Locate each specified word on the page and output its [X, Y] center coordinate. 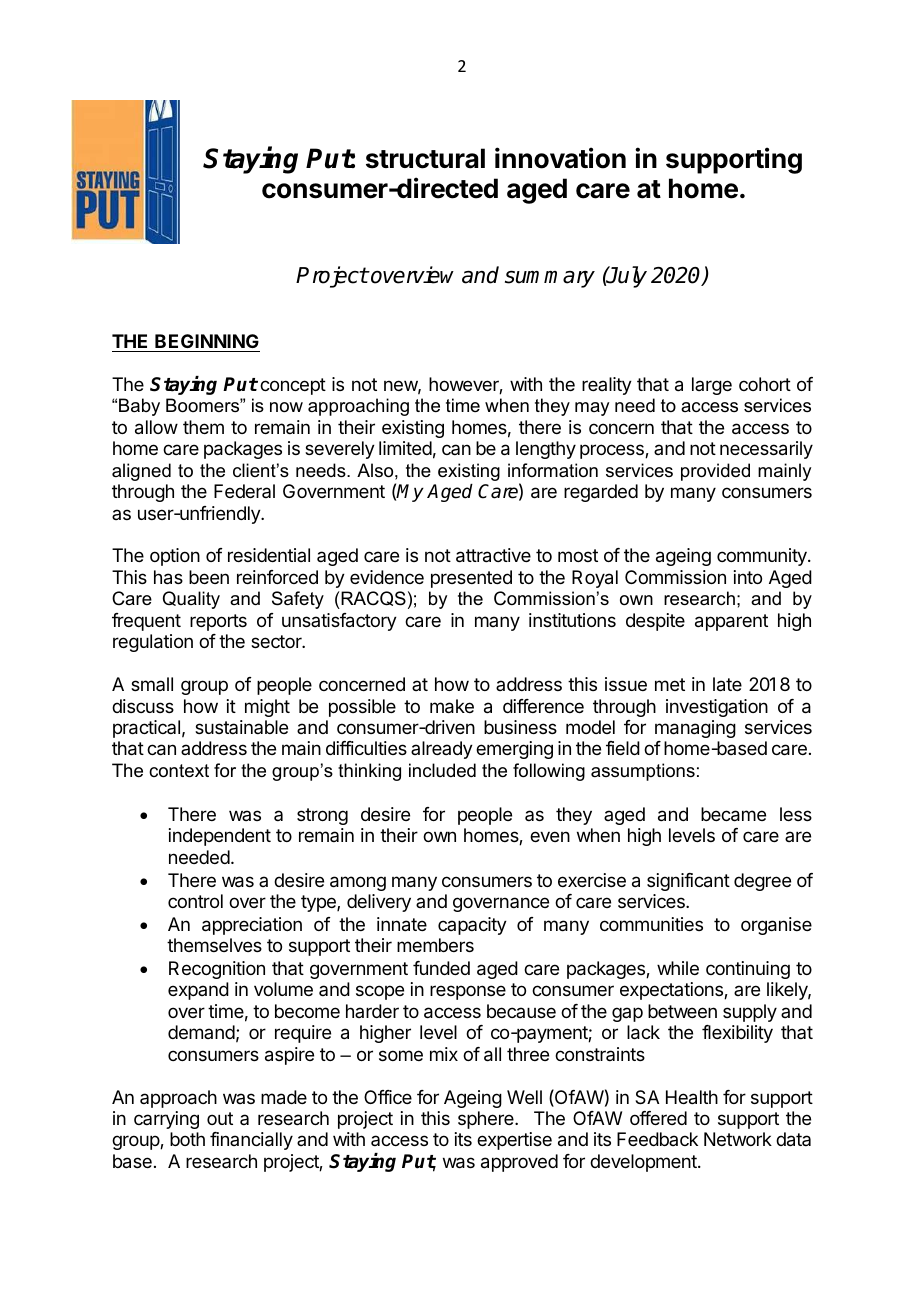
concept [293, 386]
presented [471, 579]
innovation [560, 158]
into [748, 577]
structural [425, 158]
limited [405, 448]
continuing [748, 970]
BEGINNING [207, 341]
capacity [472, 926]
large [712, 386]
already [442, 750]
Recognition [217, 970]
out [220, 1118]
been [209, 577]
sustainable [241, 727]
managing [695, 729]
